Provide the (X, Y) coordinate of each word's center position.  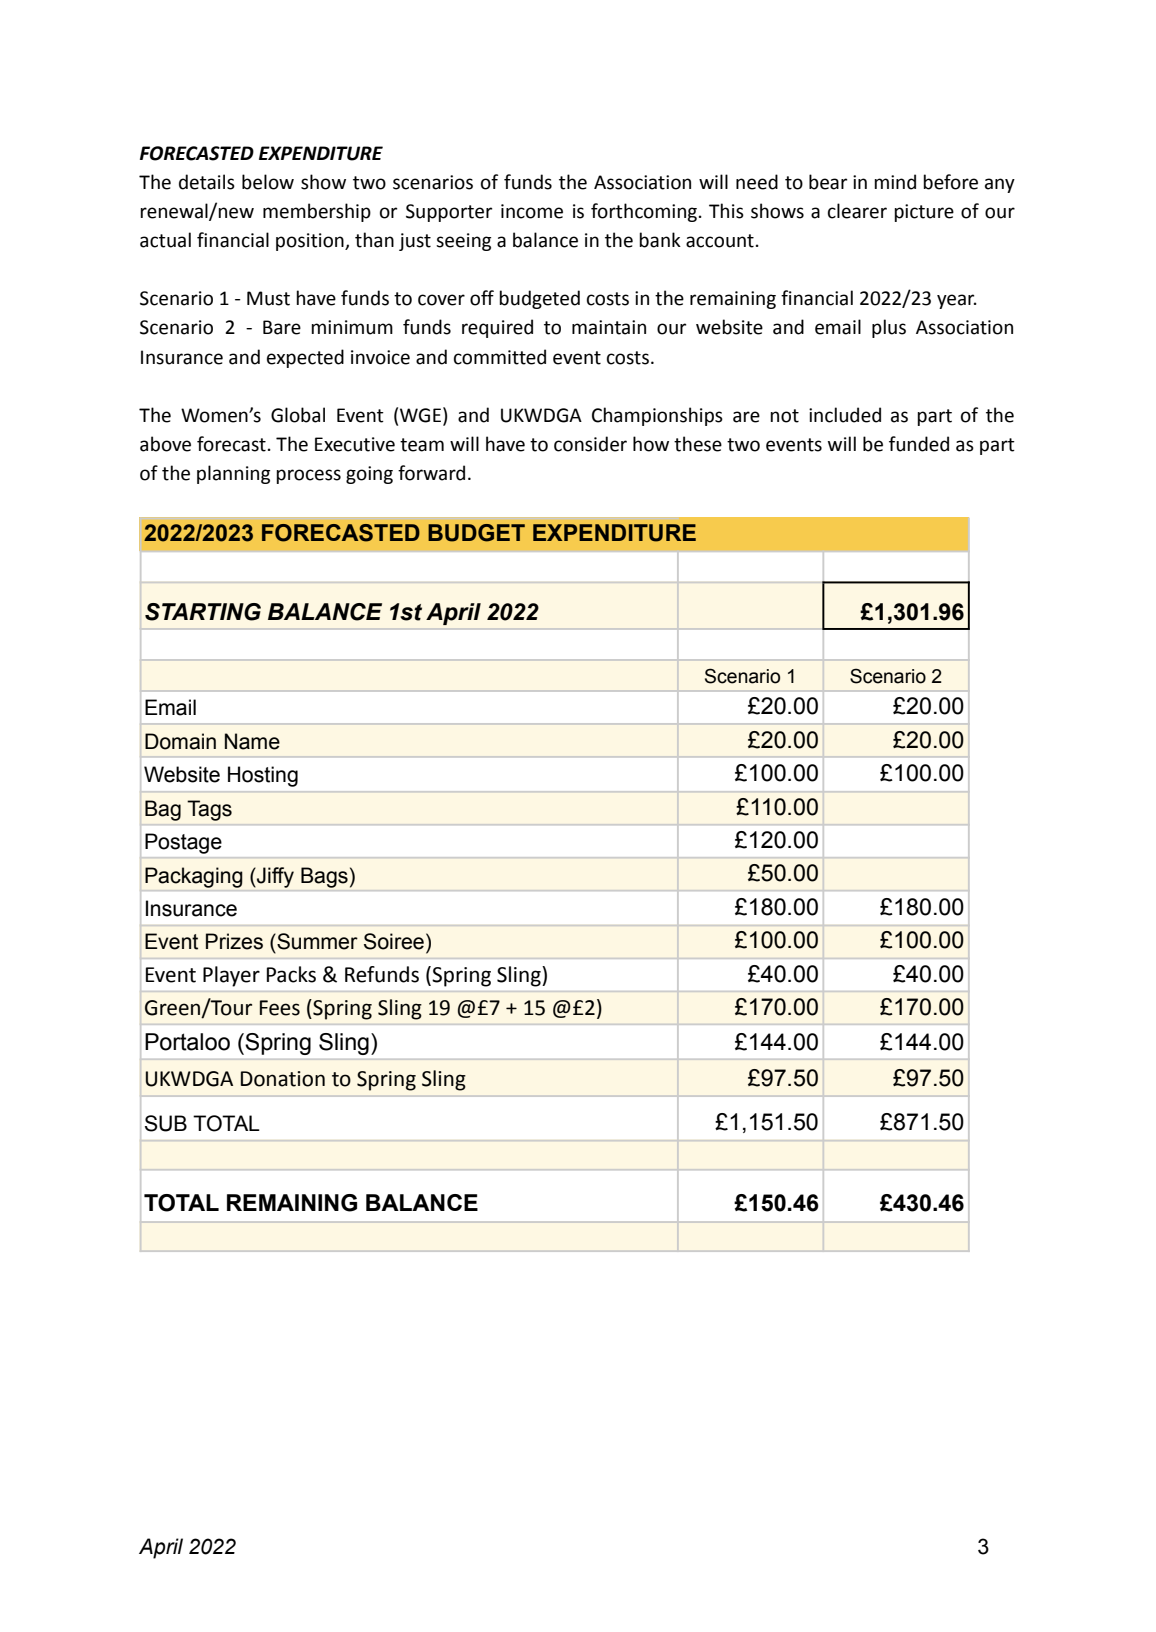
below (268, 182)
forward (431, 473)
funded (919, 444)
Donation (283, 1079)
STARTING (203, 612)
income (532, 211)
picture (924, 213)
